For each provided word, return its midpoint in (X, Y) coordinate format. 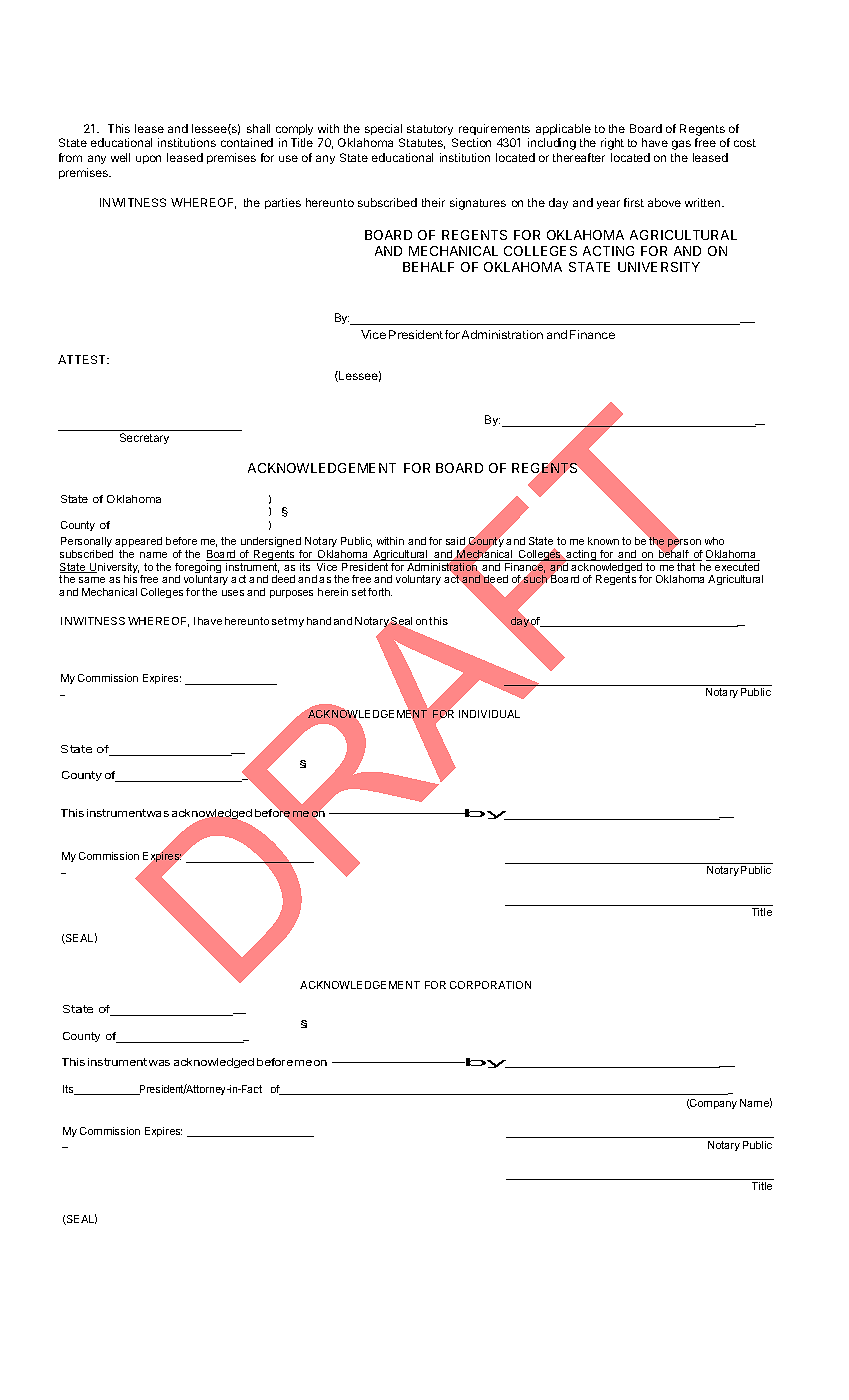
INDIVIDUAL (489, 714)
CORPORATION (490, 985)
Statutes (422, 143)
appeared (138, 542)
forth (380, 592)
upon (148, 159)
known (603, 541)
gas (681, 145)
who (714, 541)
